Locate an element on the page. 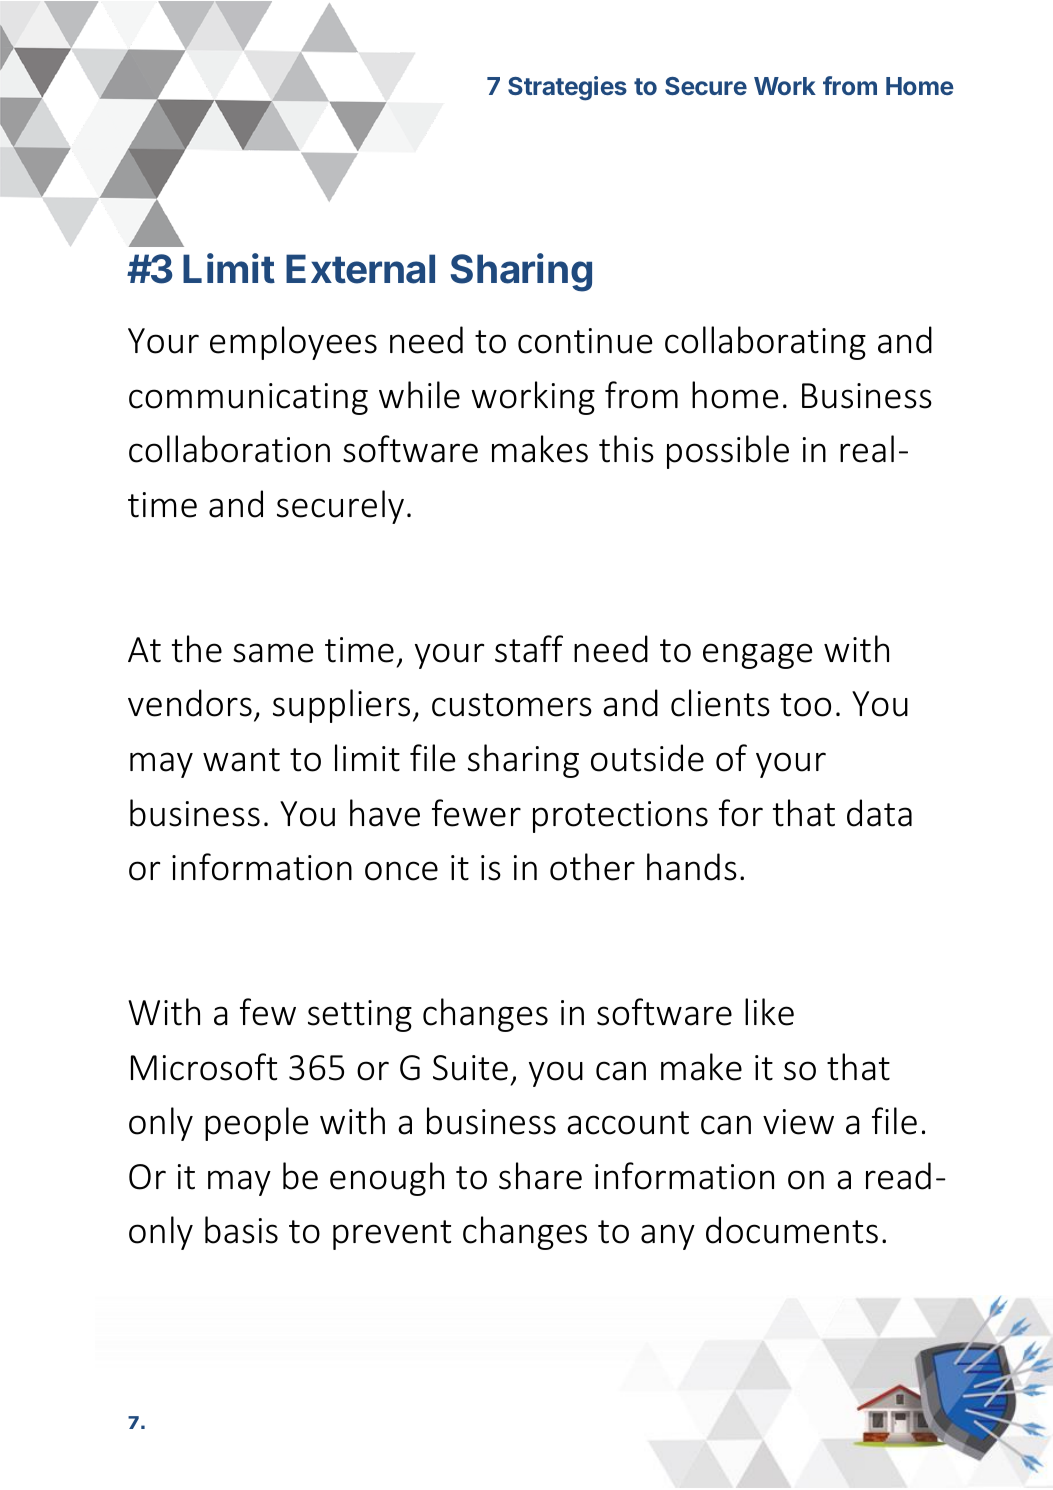 The image size is (1053, 1490). people is located at coordinates (256, 1124).
